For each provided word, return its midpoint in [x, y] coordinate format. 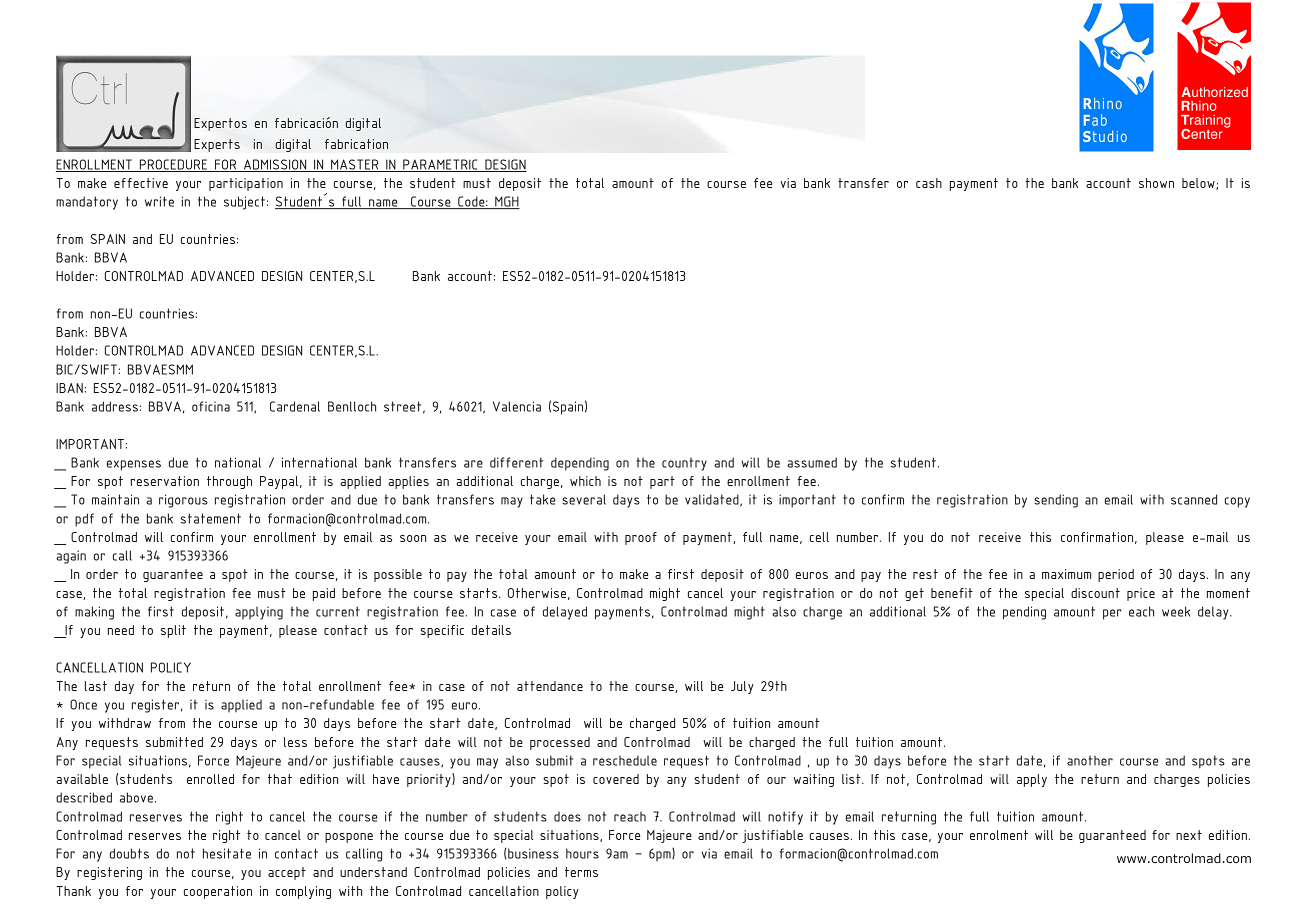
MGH [506, 202]
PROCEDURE [173, 165]
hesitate [227, 853]
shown [1156, 183]
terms [581, 872]
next [1189, 835]
